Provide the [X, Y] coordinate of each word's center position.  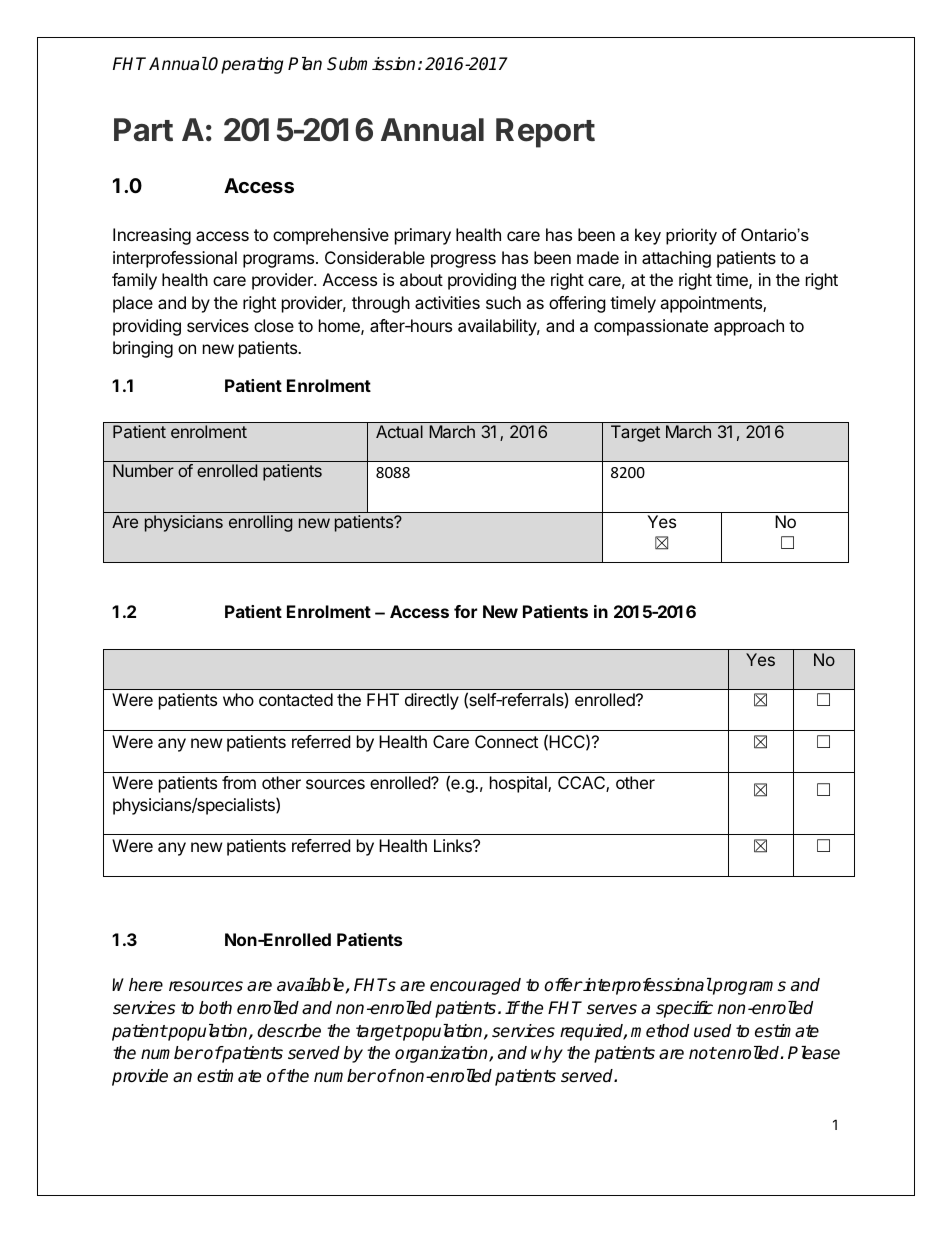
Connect [506, 741]
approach [749, 327]
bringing [143, 349]
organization [442, 1054]
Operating [245, 65]
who [238, 699]
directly [432, 701]
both [215, 1008]
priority [691, 236]
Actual [399, 431]
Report [545, 133]
